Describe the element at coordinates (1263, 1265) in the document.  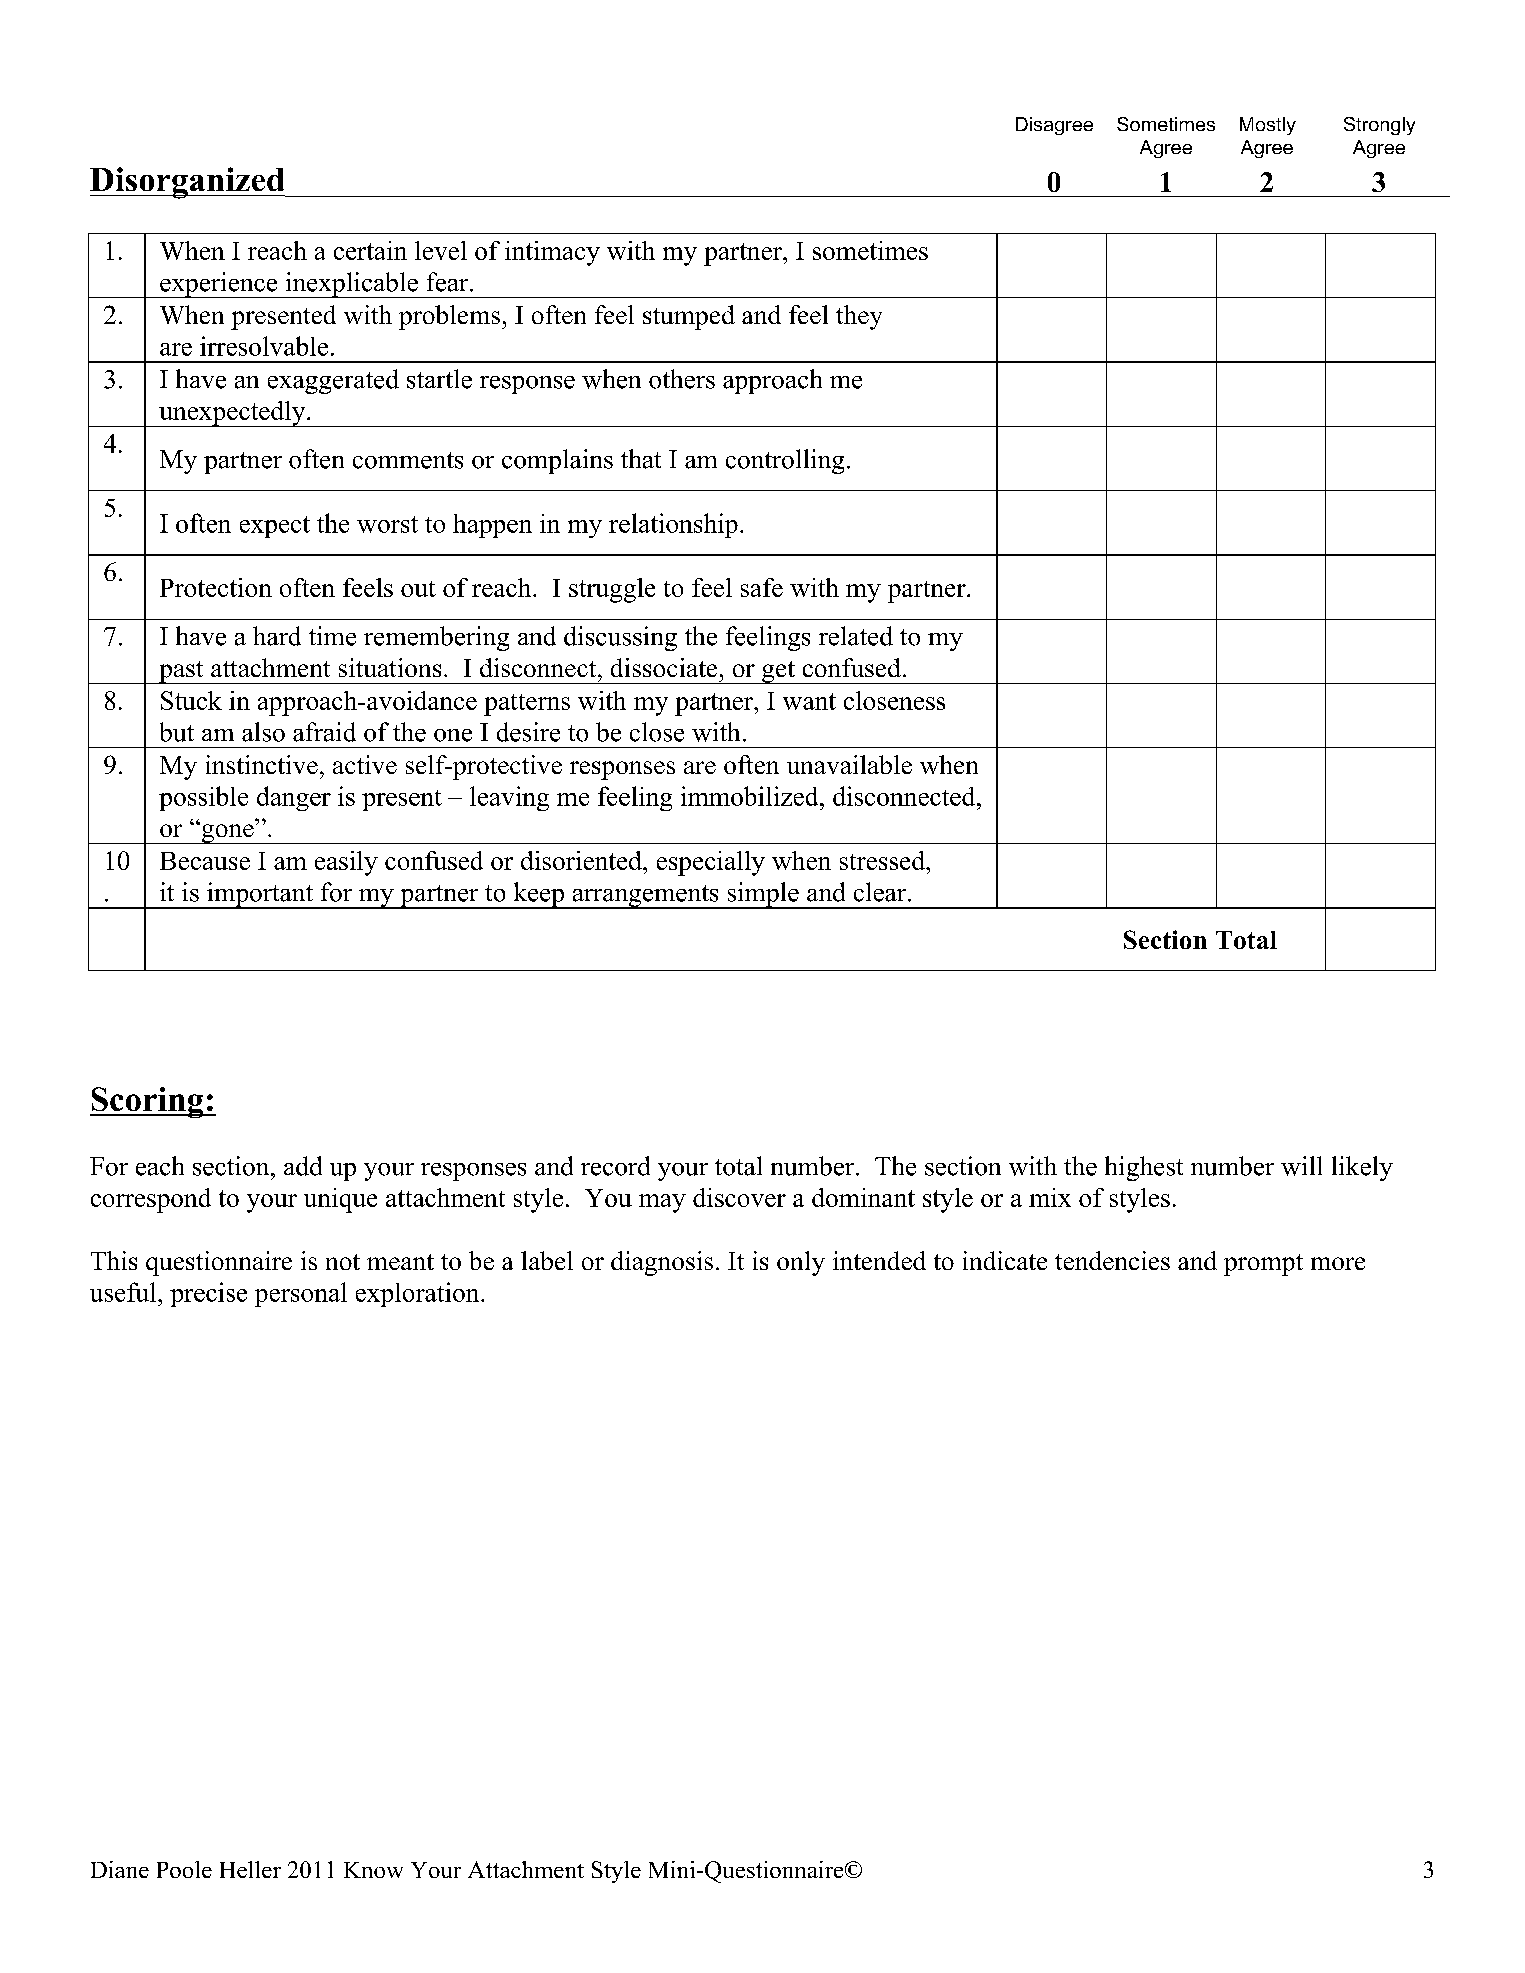
I see `prompt` at that location.
